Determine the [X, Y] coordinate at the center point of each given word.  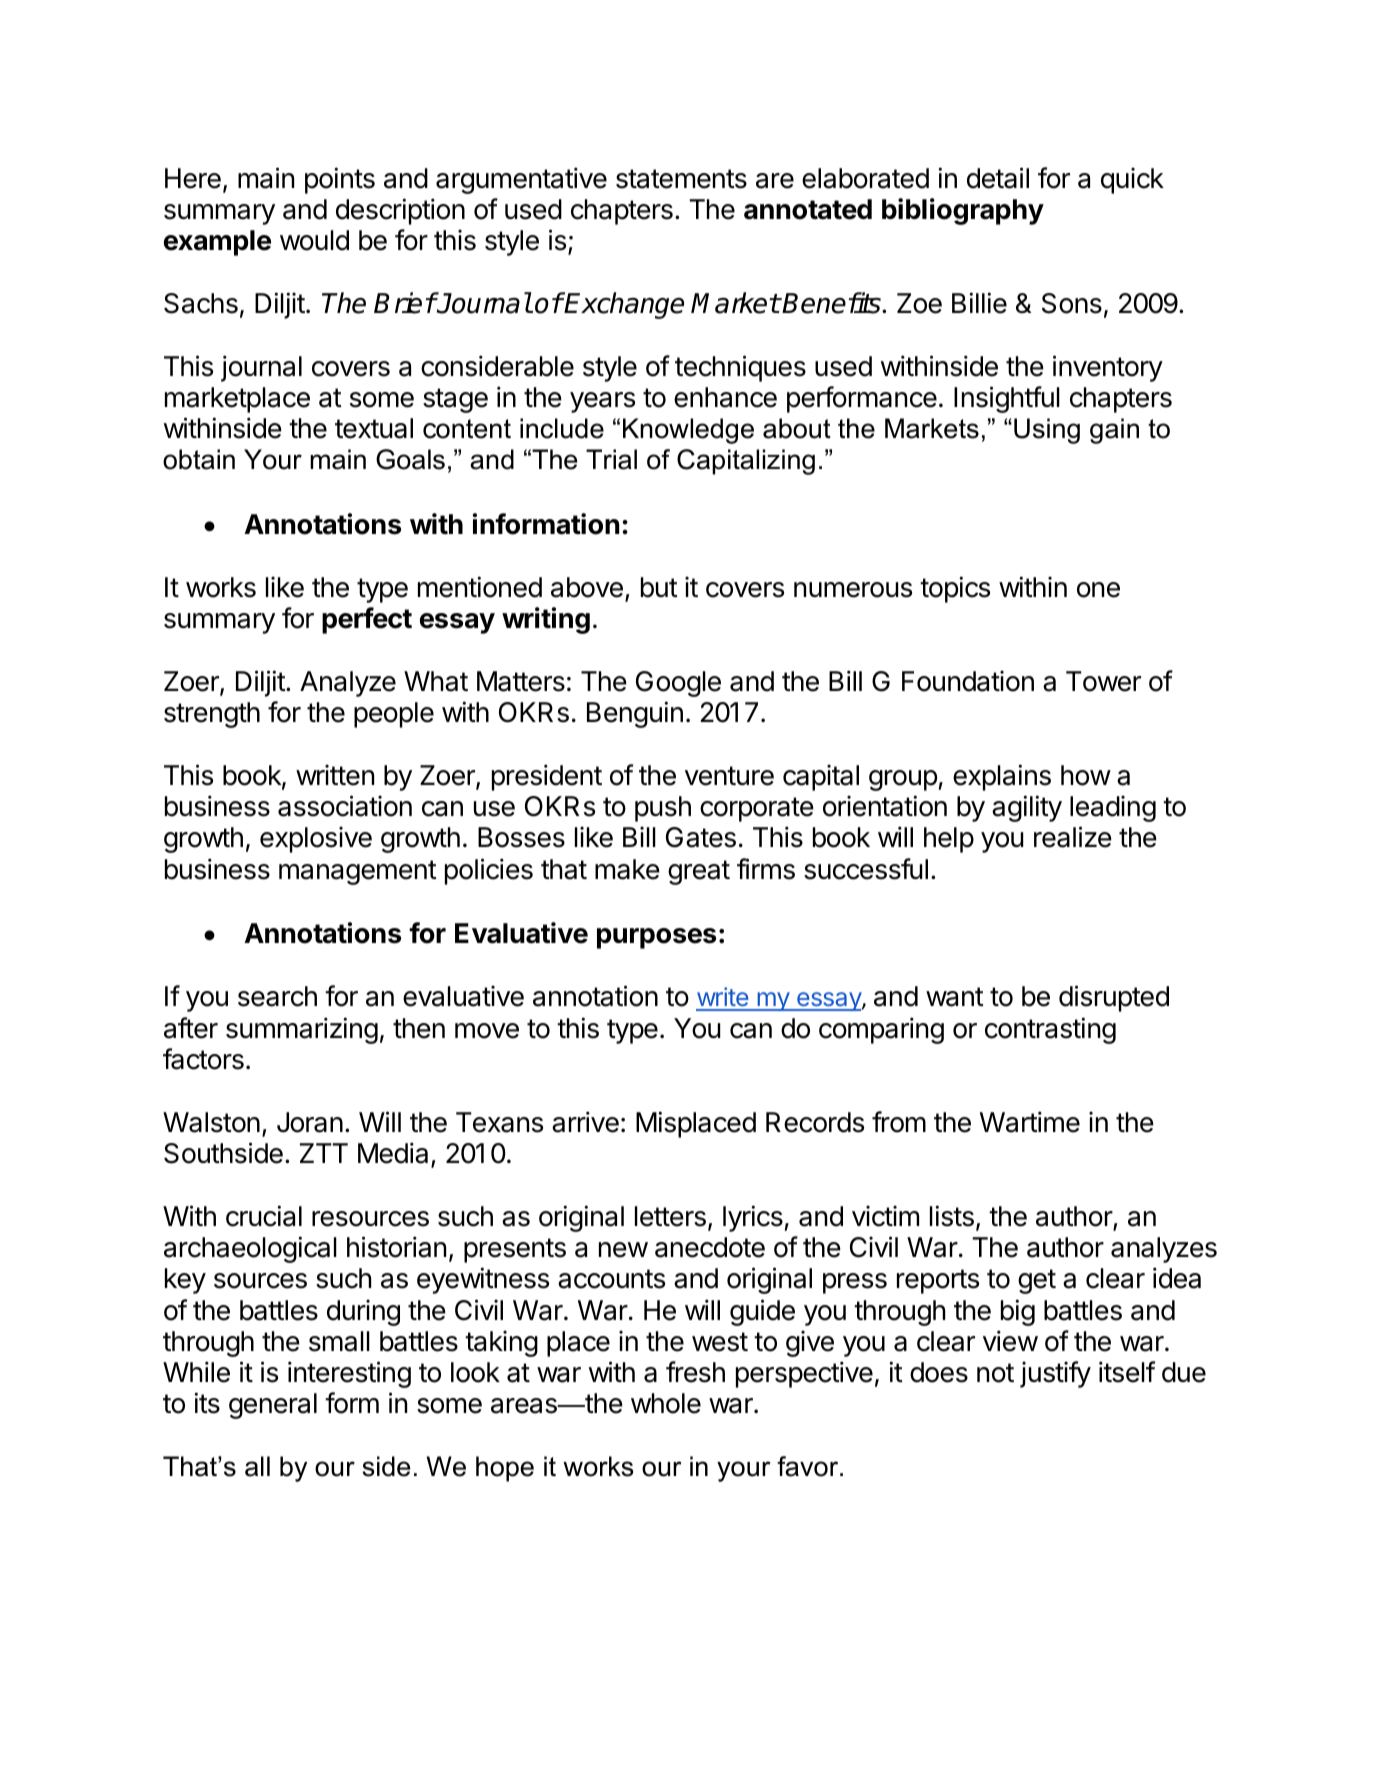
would [314, 240]
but [659, 587]
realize [1073, 837]
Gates [701, 837]
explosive [316, 839]
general [273, 1406]
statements [681, 179]
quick [1132, 180]
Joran [310, 1122]
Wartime [1030, 1122]
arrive [585, 1122]
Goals [410, 459]
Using [1047, 431]
